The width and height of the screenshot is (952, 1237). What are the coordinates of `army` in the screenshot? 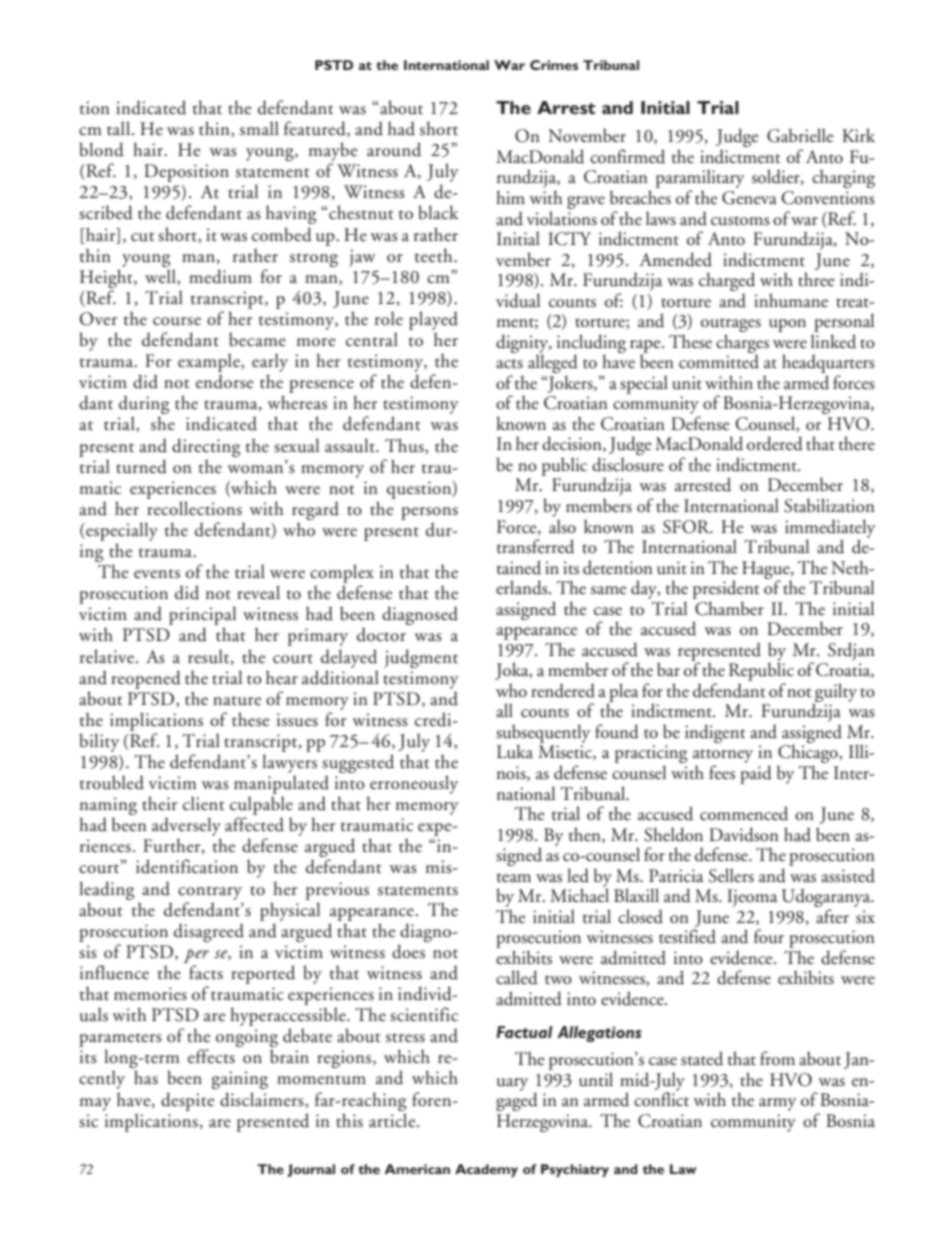 It's located at (777, 1104).
